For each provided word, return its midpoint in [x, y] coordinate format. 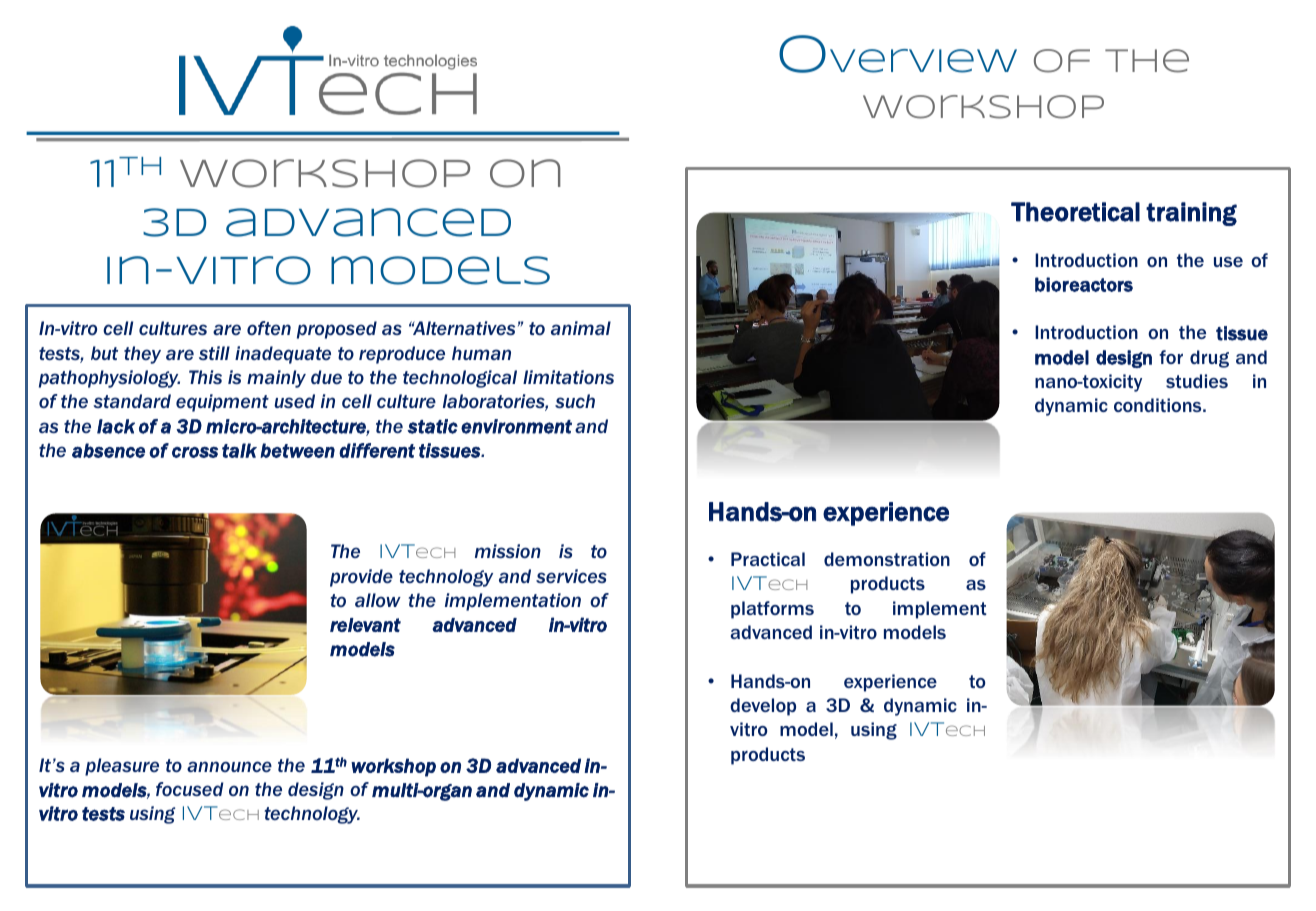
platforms [772, 610]
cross [195, 452]
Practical [768, 559]
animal [581, 328]
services [571, 576]
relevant [365, 625]
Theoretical [1075, 212]
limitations [568, 377]
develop [763, 707]
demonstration [887, 559]
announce [229, 766]
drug [1209, 359]
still [214, 353]
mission [508, 551]
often [269, 328]
